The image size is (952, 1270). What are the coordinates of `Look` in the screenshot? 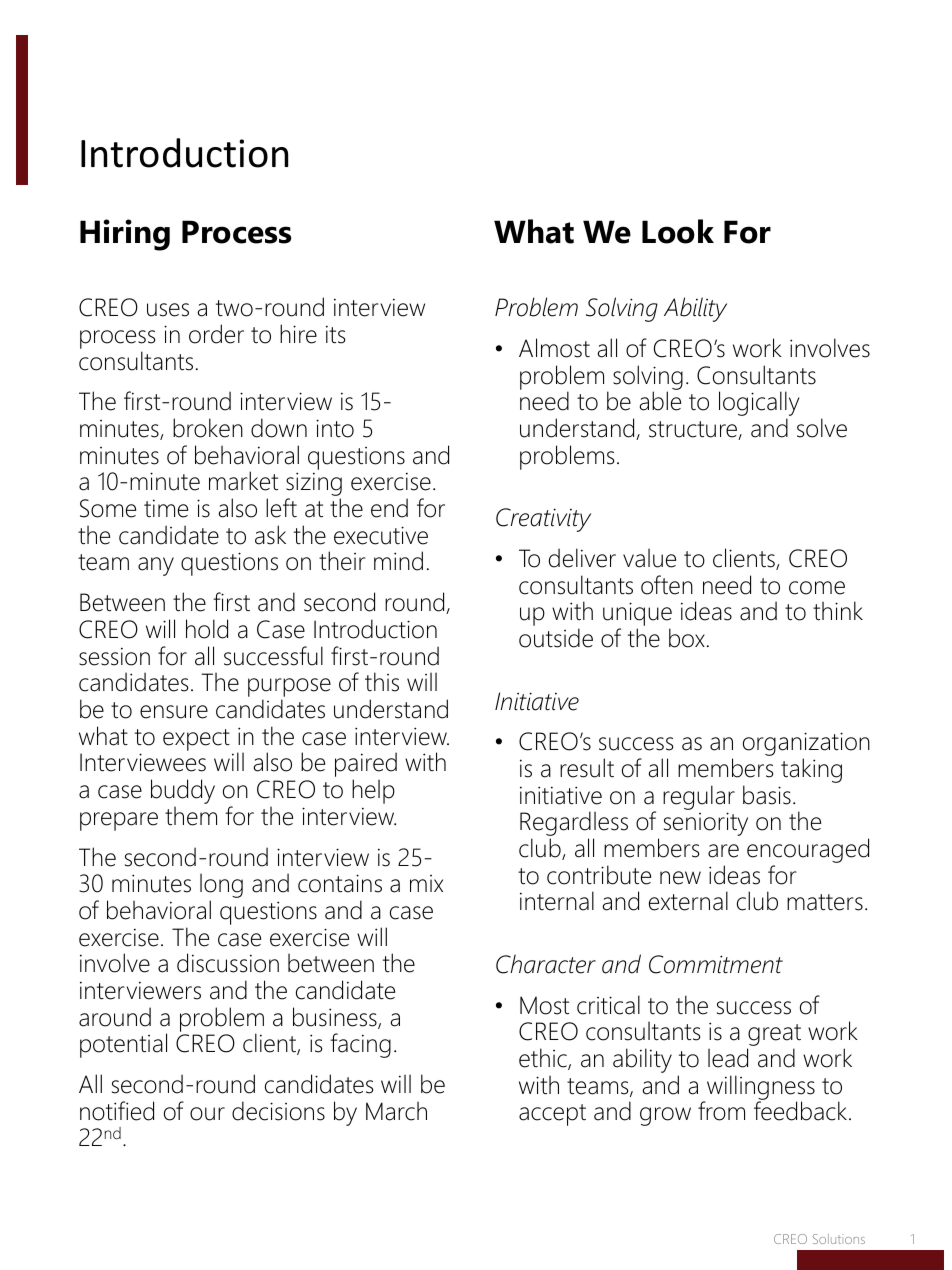 It's located at (678, 231).
